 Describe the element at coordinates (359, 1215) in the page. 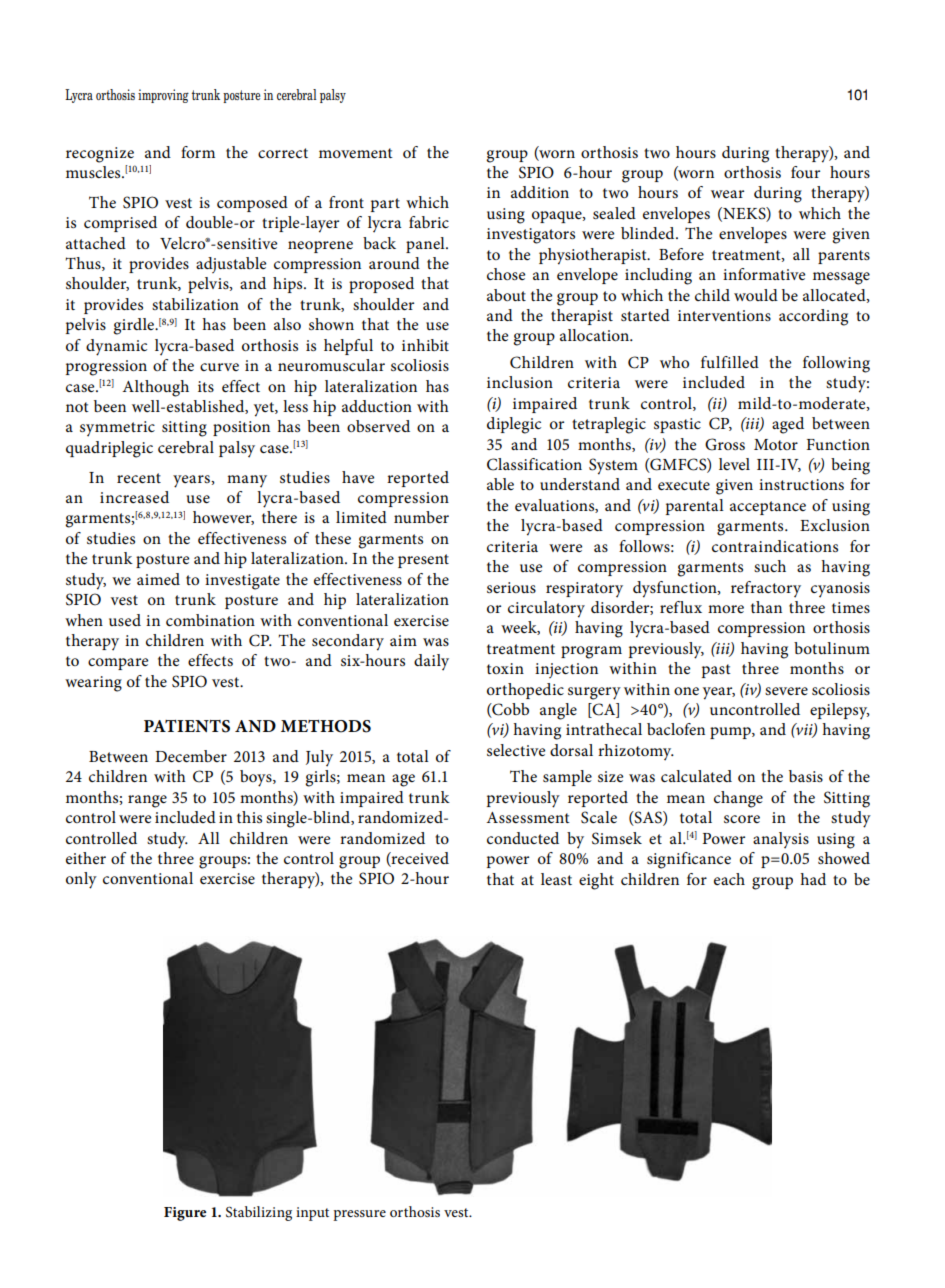

I see `pressure` at that location.
